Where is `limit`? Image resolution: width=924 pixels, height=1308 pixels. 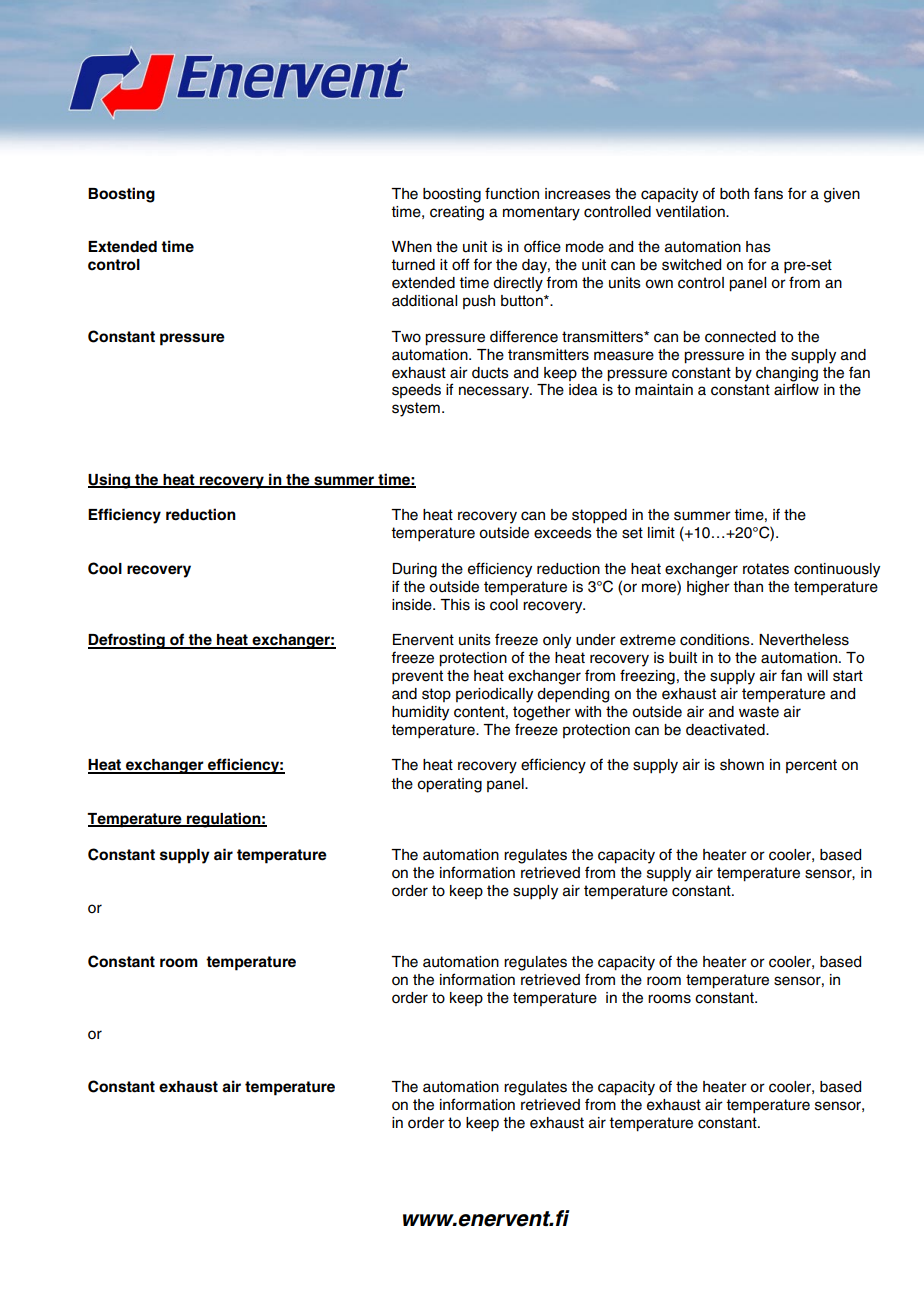 limit is located at coordinates (661, 532).
